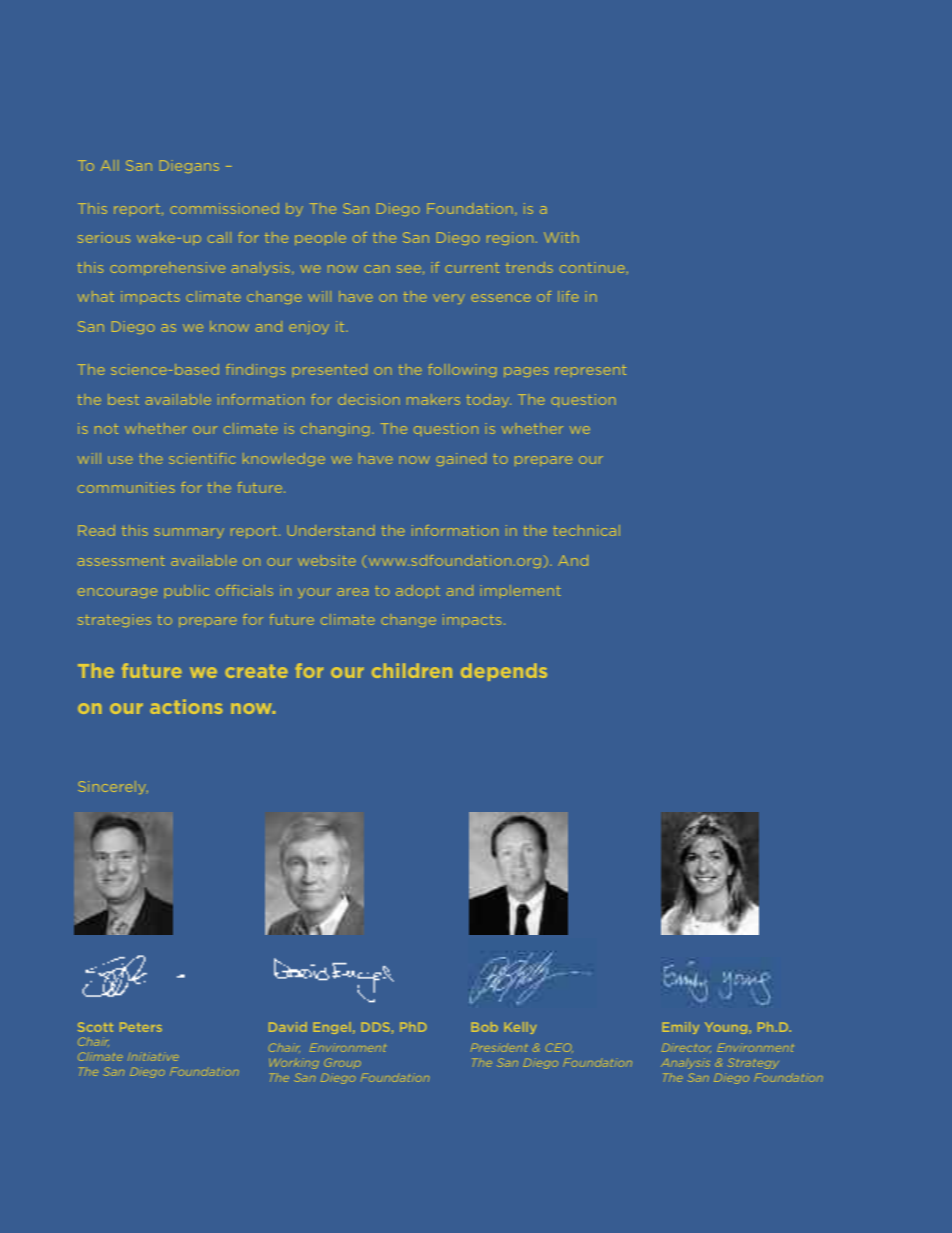  What do you see at coordinates (472, 268) in the screenshot?
I see `current` at bounding box center [472, 268].
